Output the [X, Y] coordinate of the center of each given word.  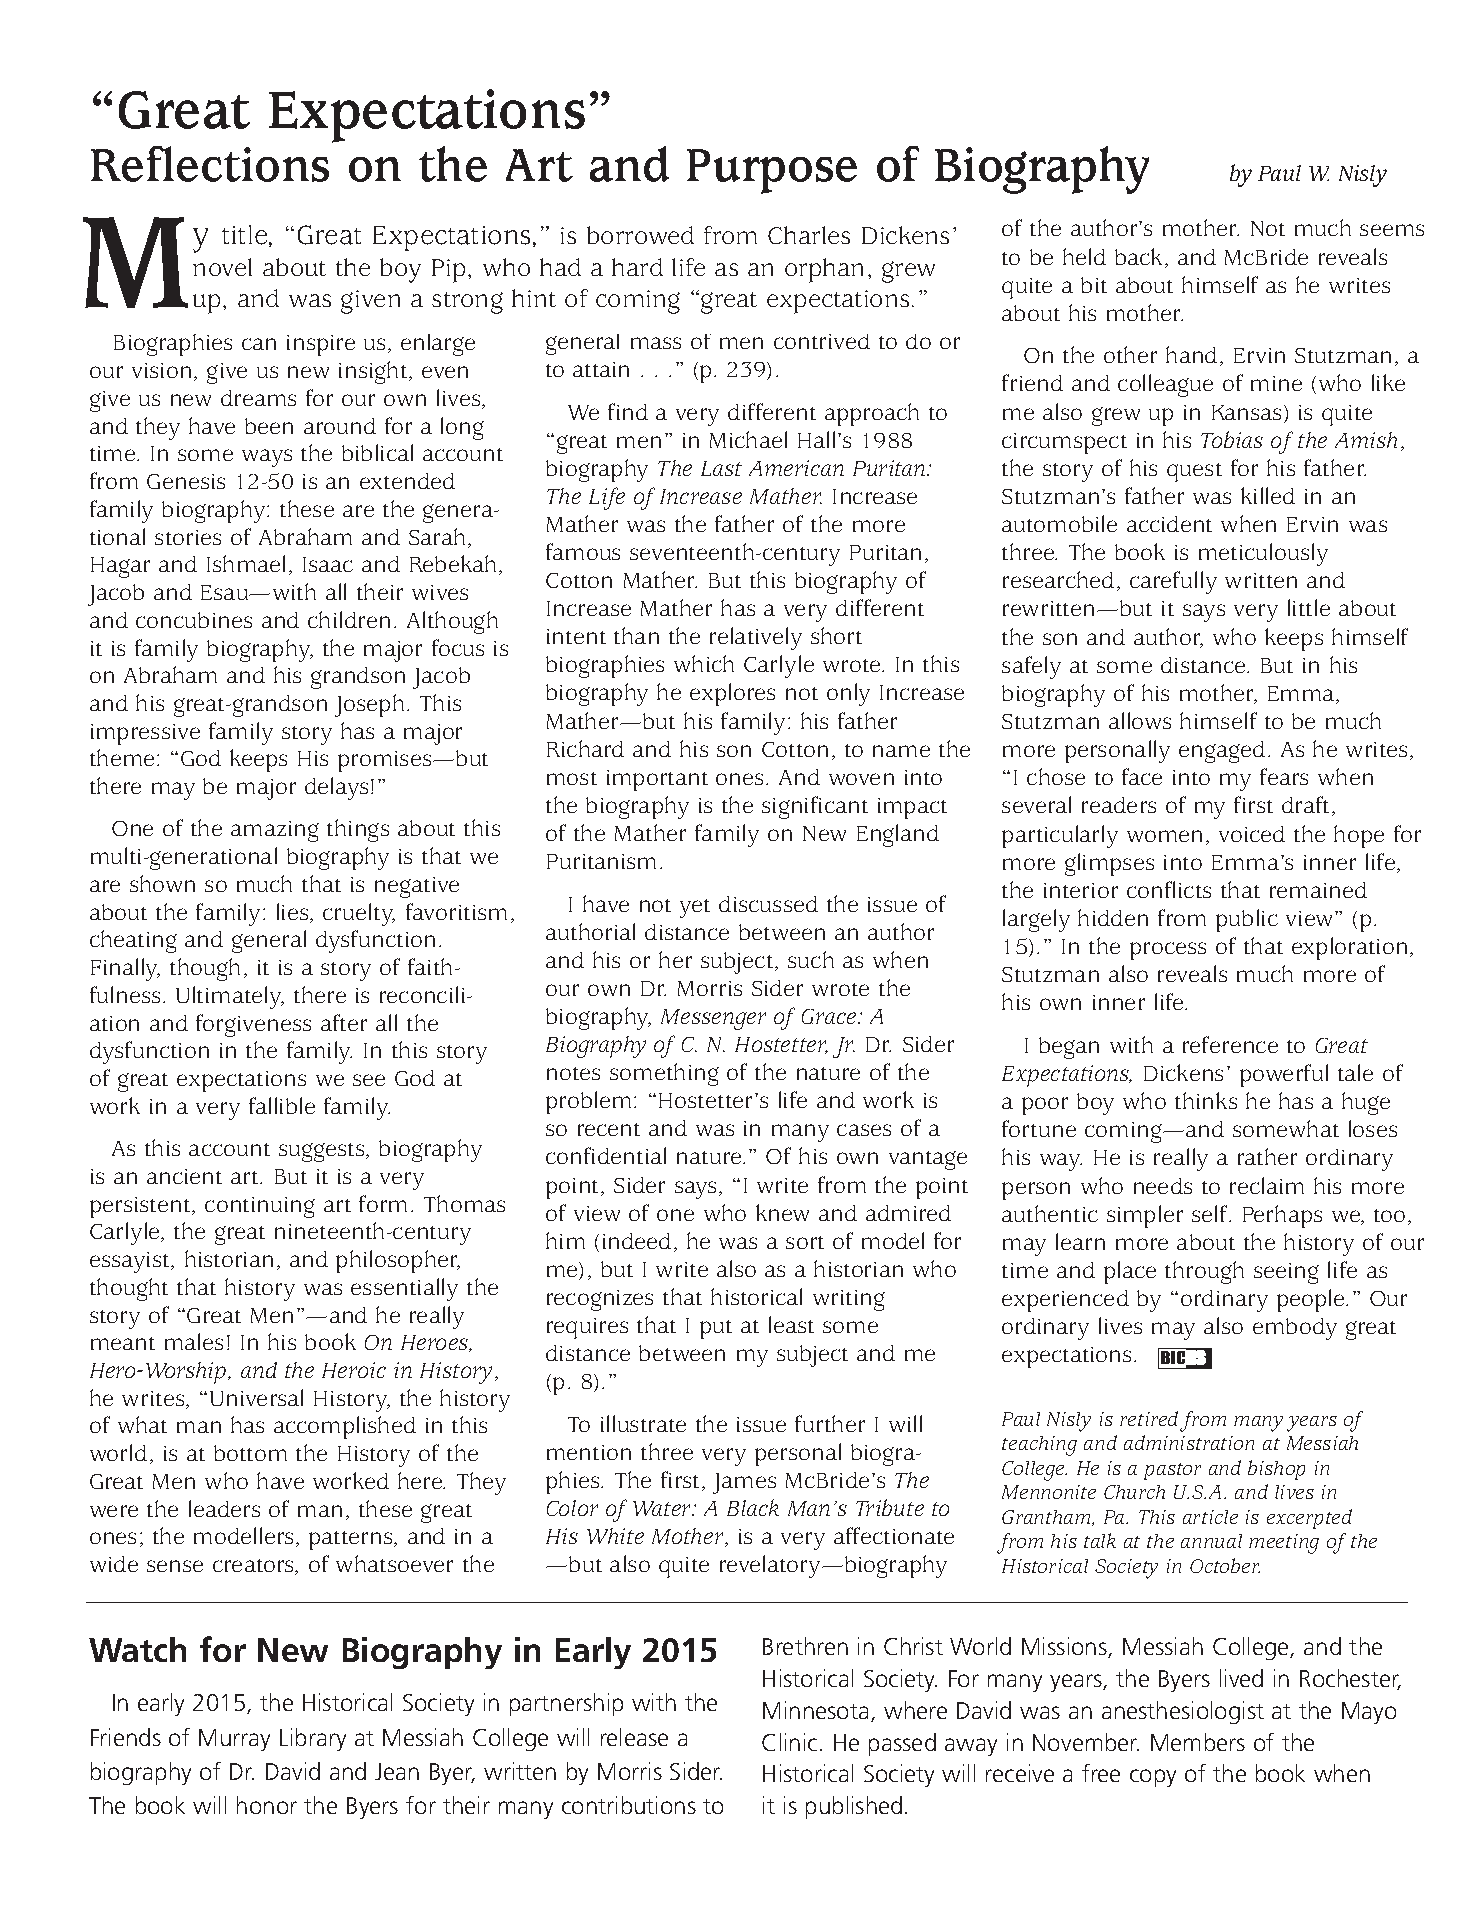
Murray [234, 1740]
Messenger [713, 1019]
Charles [809, 235]
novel [222, 267]
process [1168, 951]
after [344, 1022]
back [1140, 258]
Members [1198, 1742]
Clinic [789, 1742]
